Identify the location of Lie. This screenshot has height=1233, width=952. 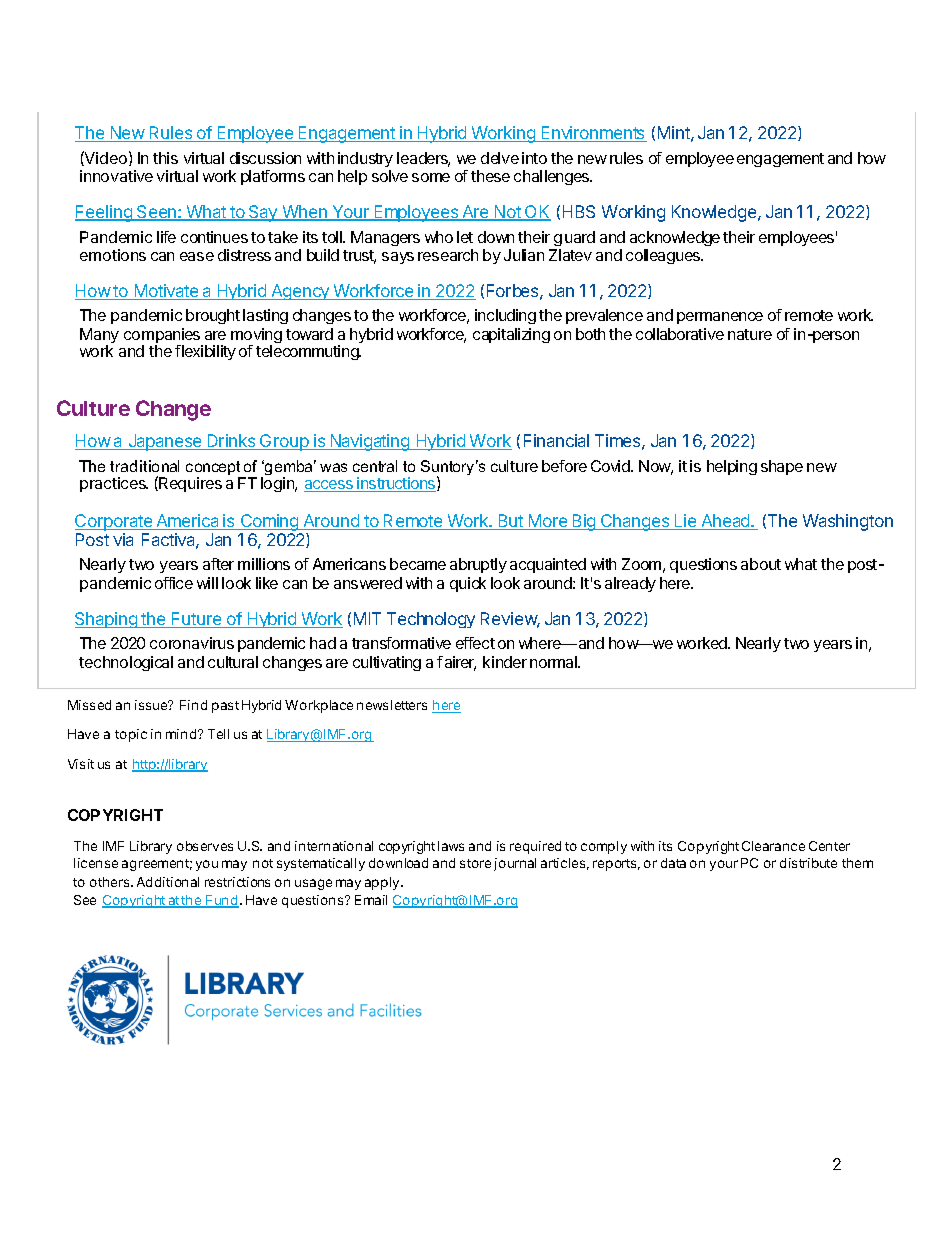
(686, 522).
